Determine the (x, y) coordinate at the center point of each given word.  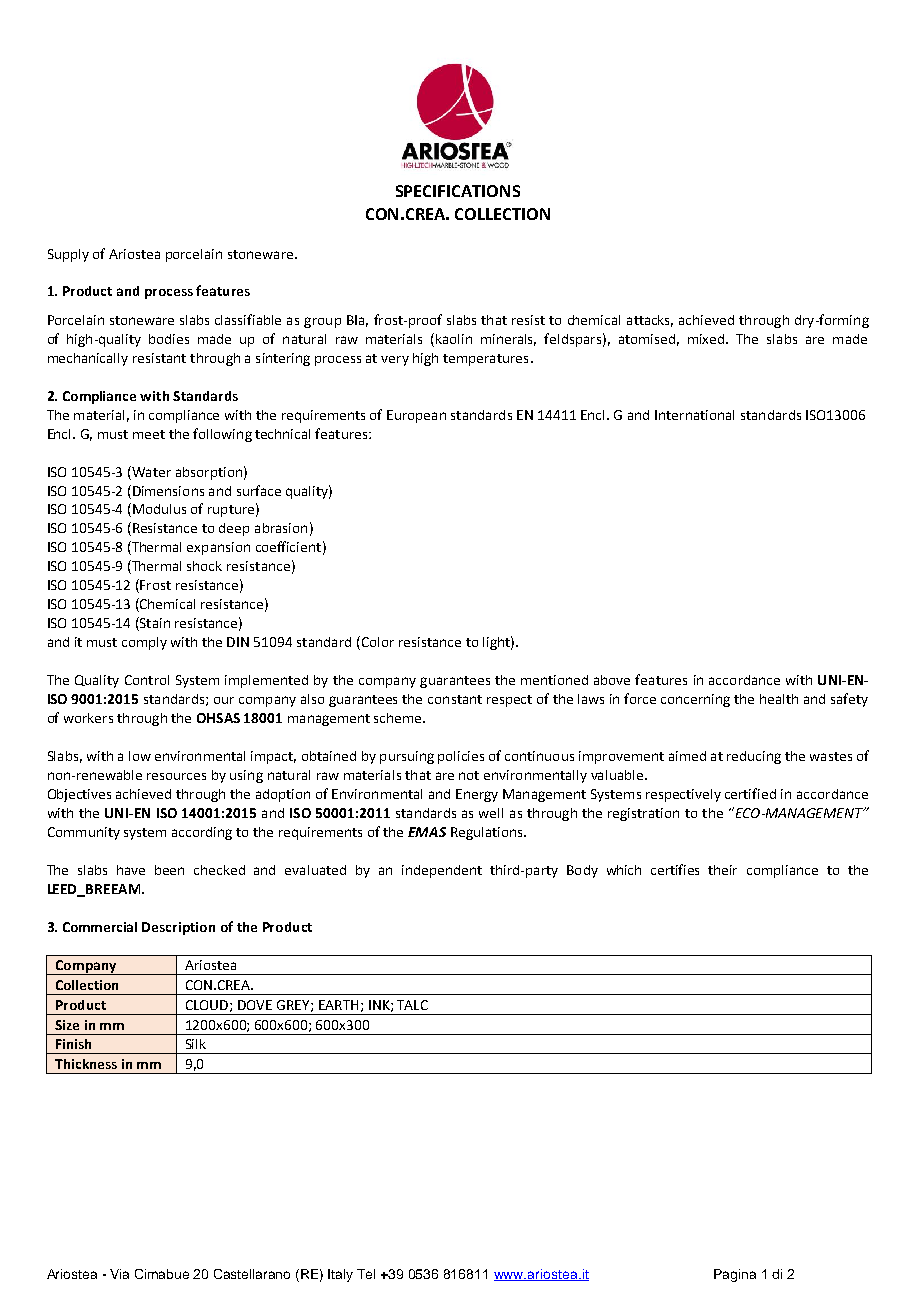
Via (119, 1274)
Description (178, 928)
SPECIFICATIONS (458, 191)
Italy (340, 1275)
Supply (68, 255)
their (722, 870)
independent (442, 871)
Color (376, 643)
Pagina (735, 1275)
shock (204, 566)
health (779, 699)
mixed (707, 339)
